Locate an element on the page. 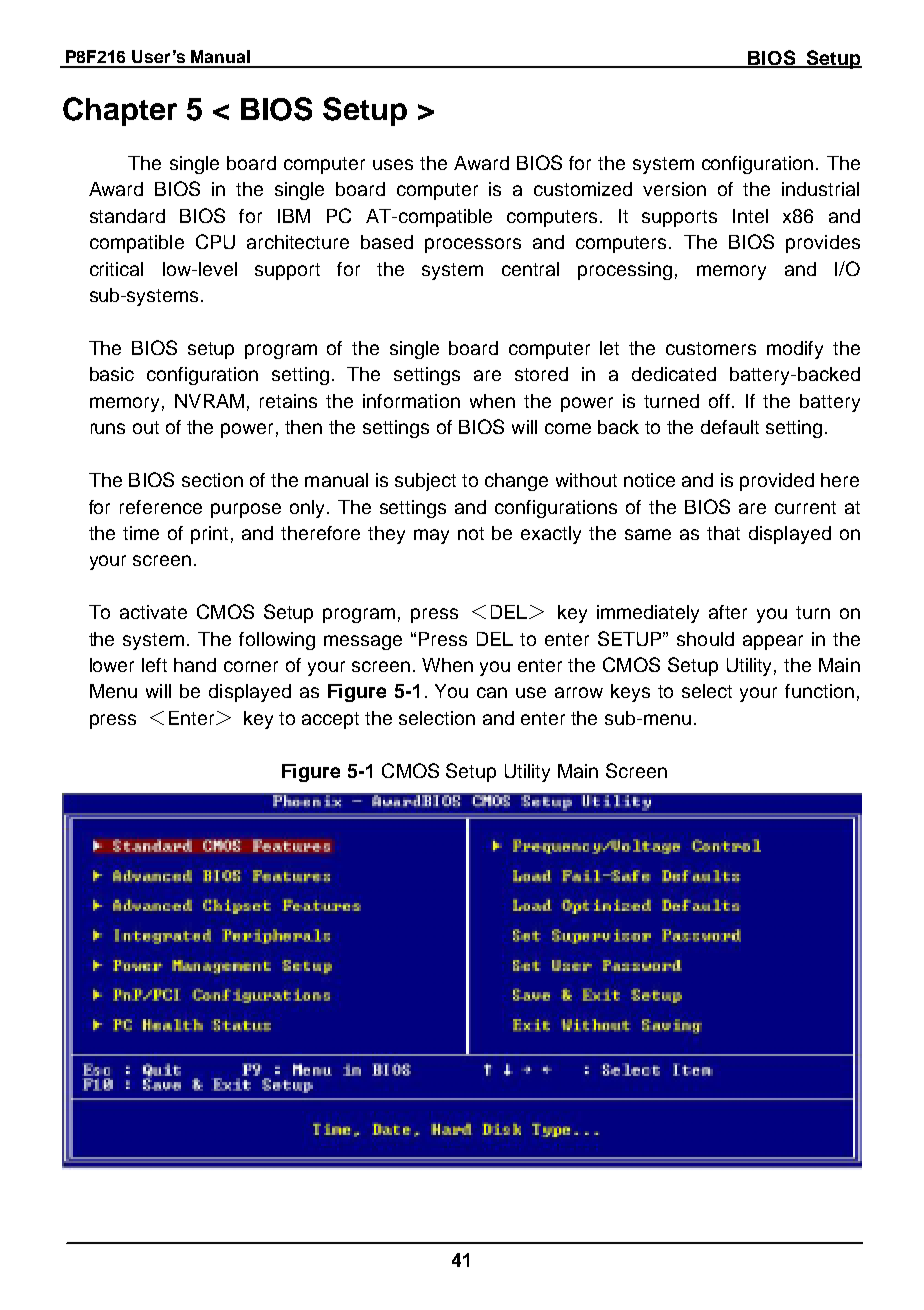  default is located at coordinates (730, 427).
